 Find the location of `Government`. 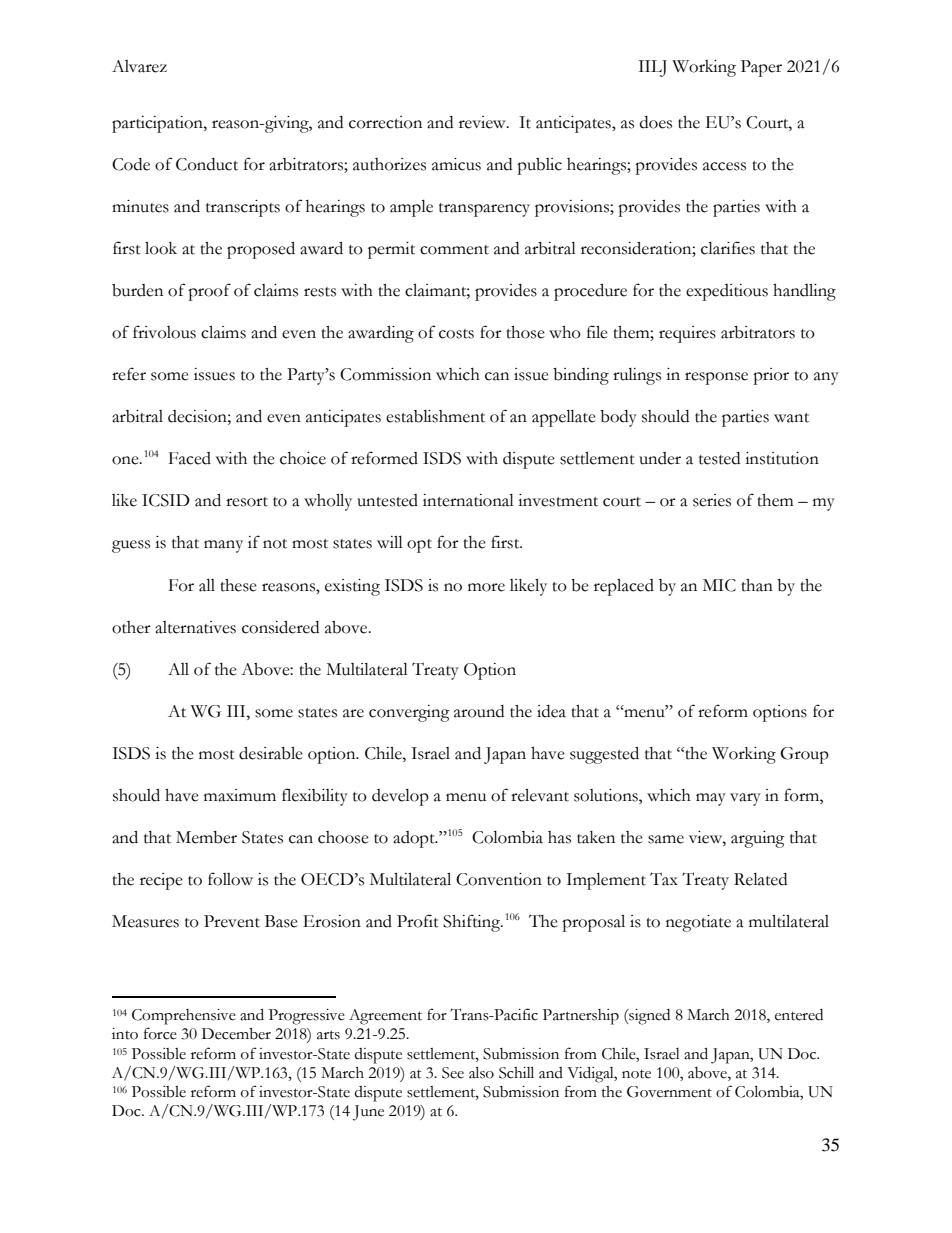

Government is located at coordinates (669, 1092).
